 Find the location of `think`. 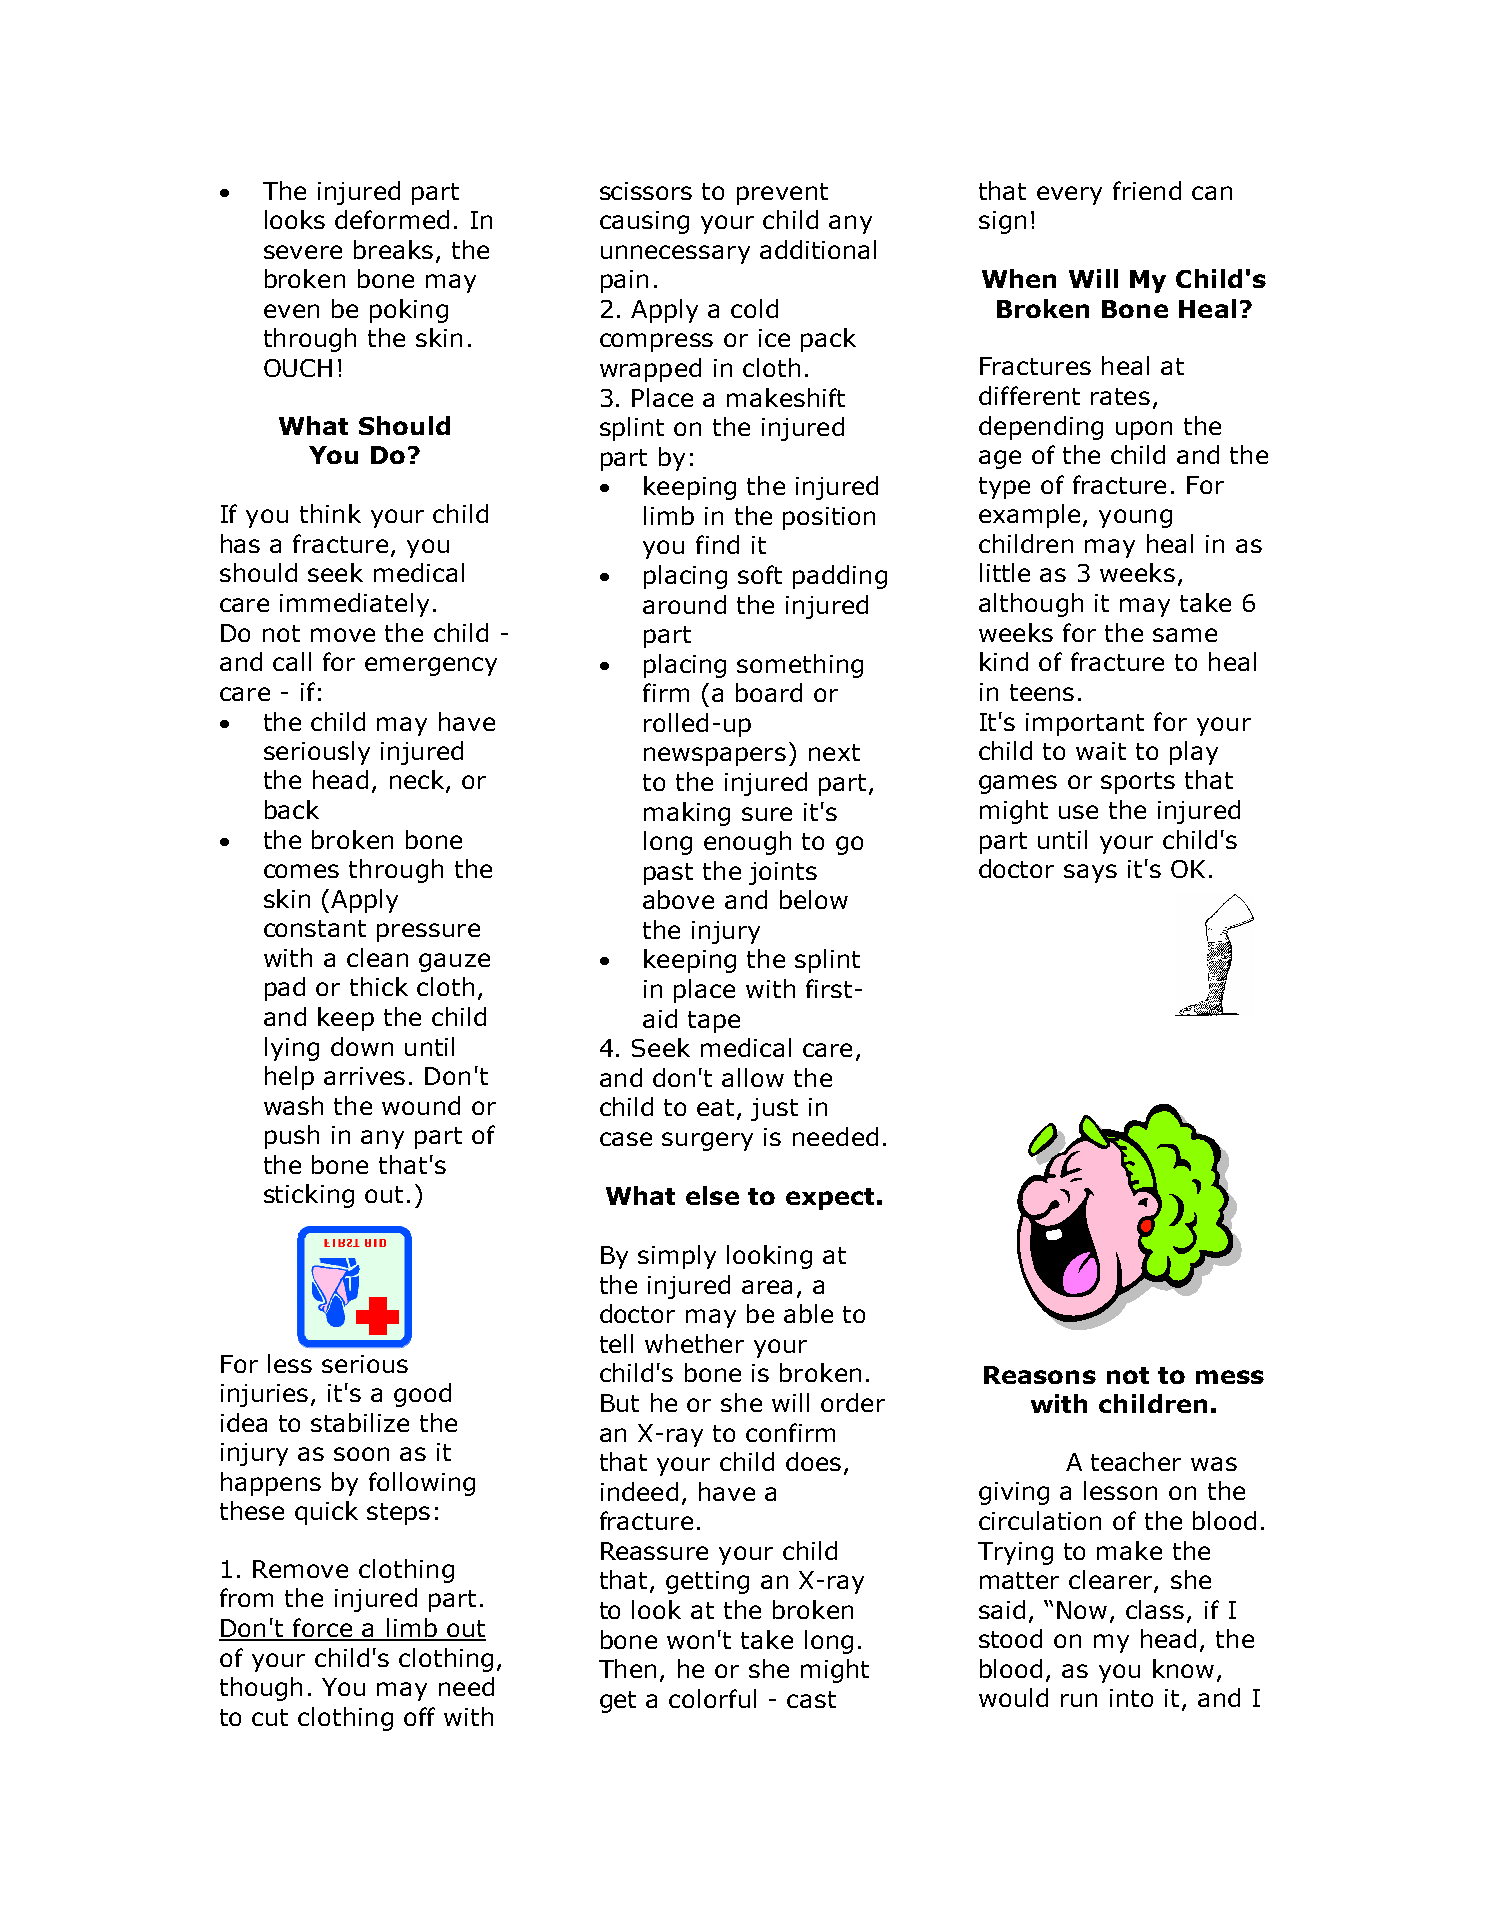

think is located at coordinates (330, 513).
